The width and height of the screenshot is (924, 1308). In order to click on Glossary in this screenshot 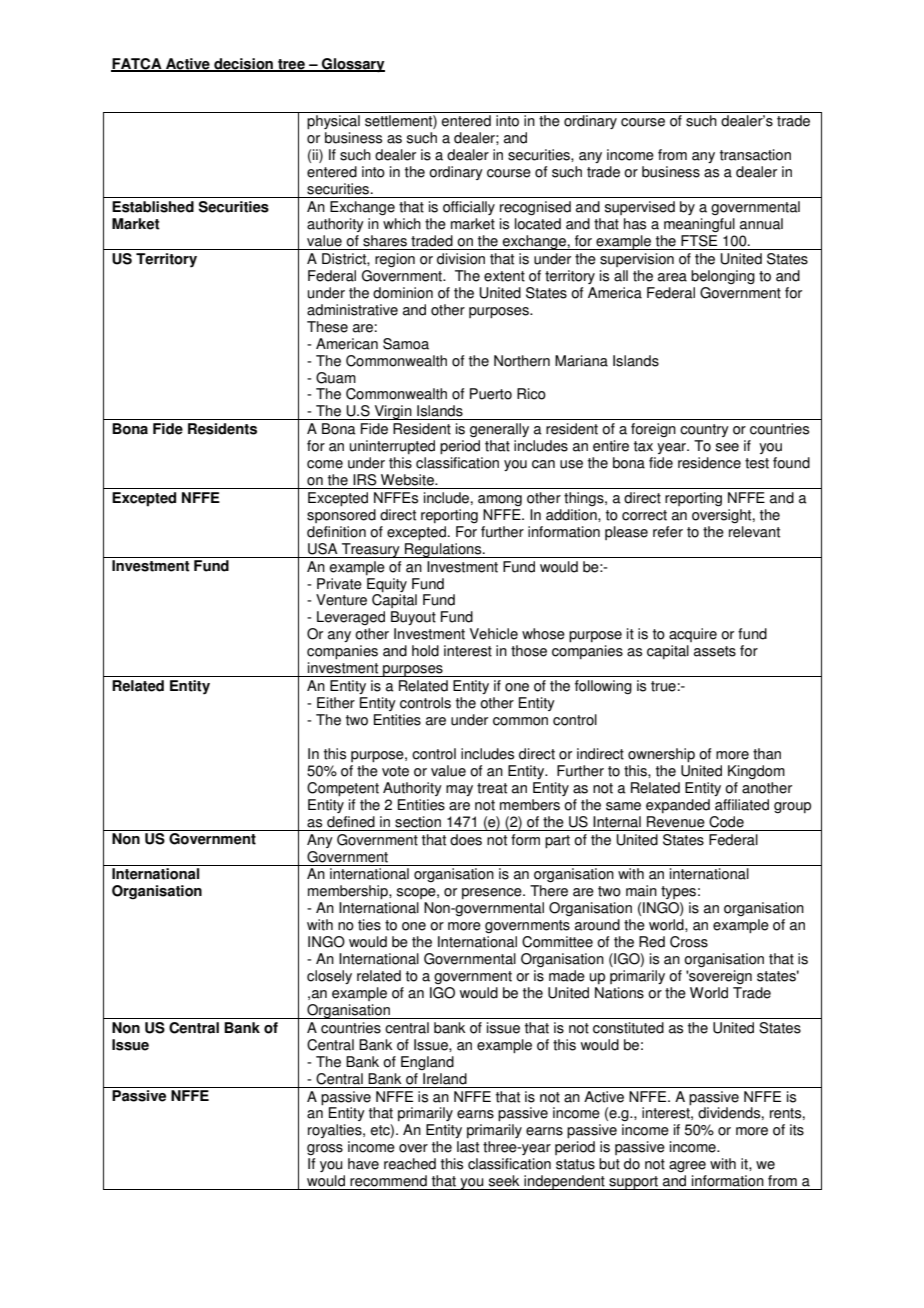, I will do `click(352, 65)`.
